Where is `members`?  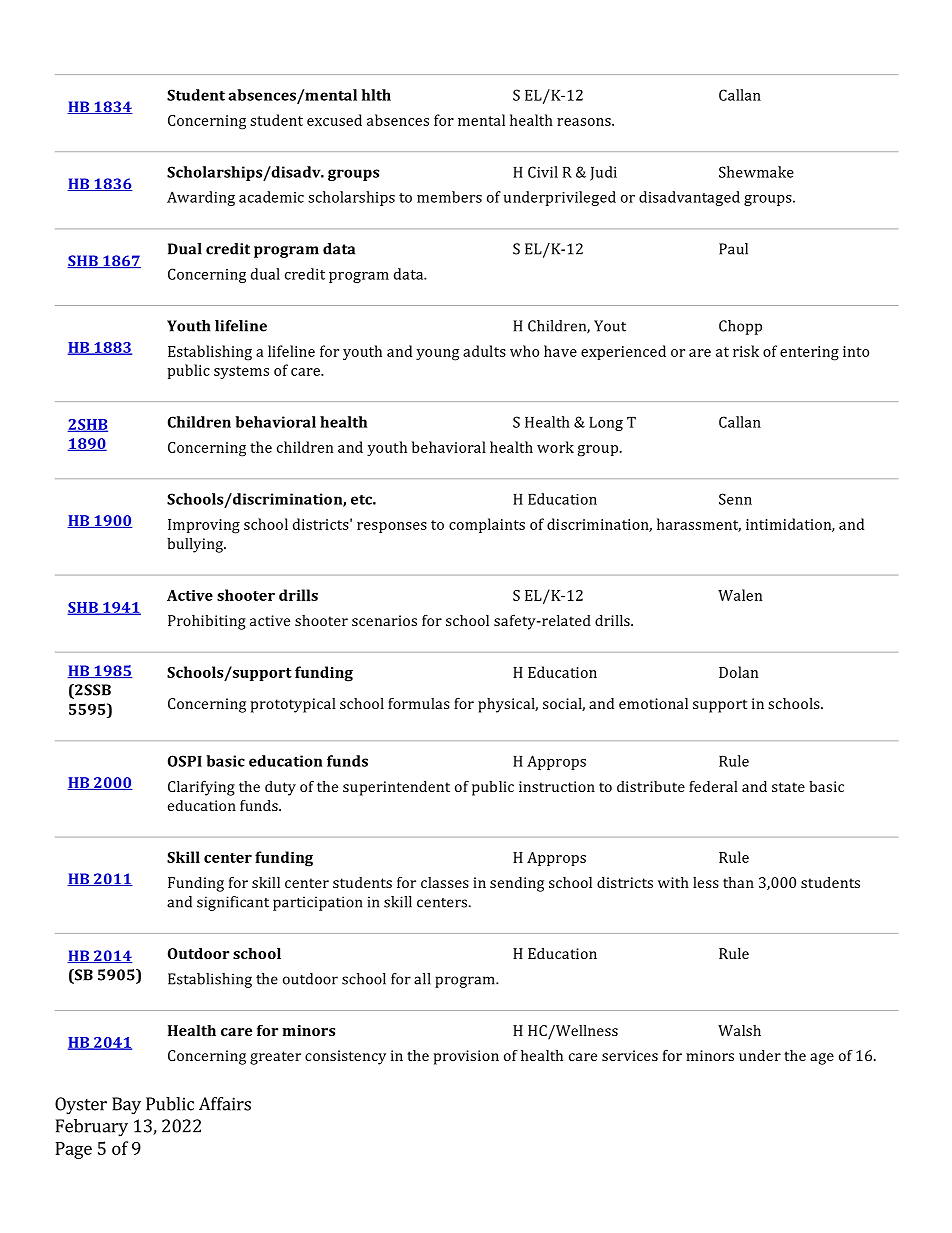 members is located at coordinates (449, 197).
